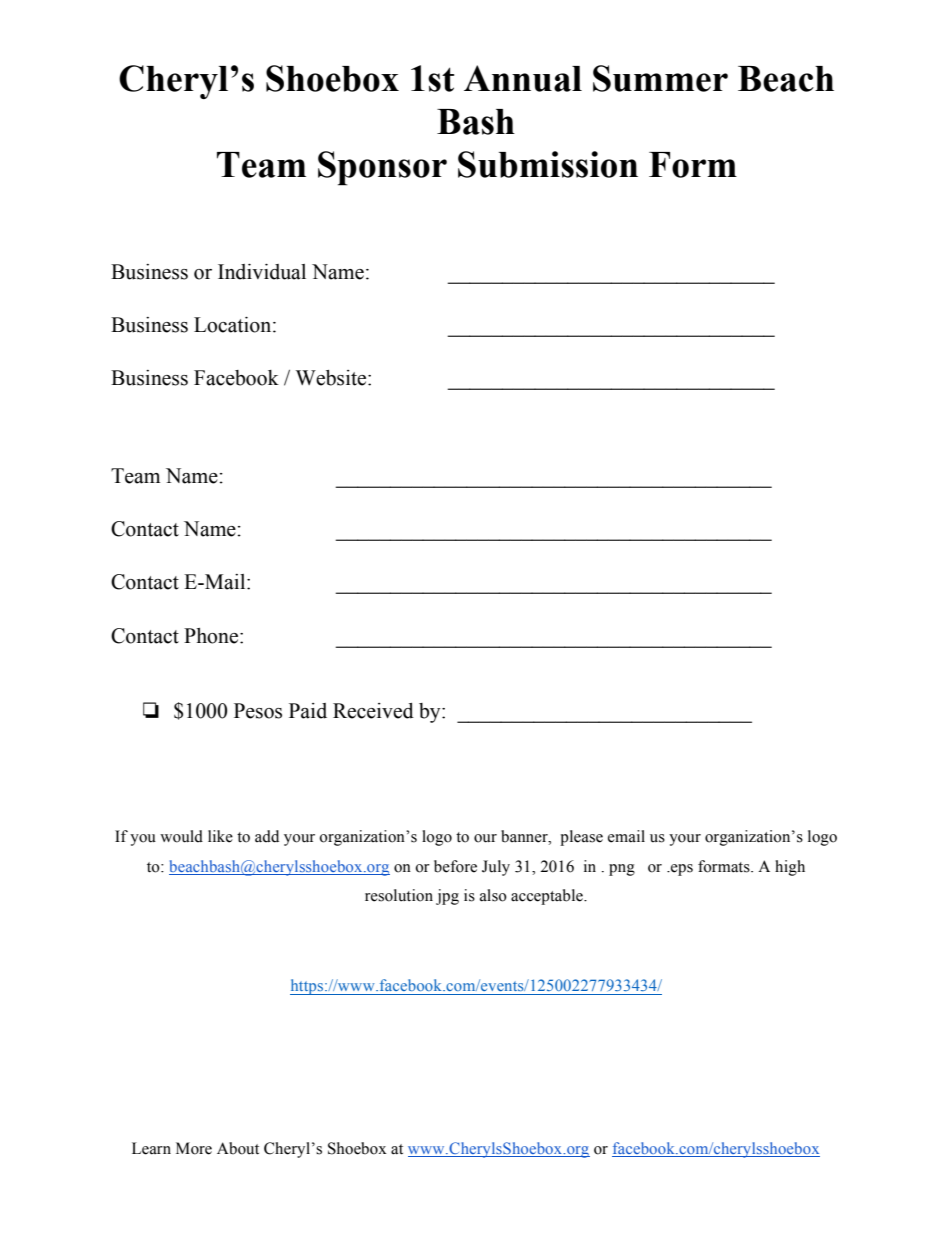 Image resolution: width=952 pixels, height=1233 pixels. Describe the element at coordinates (790, 868) in the document. I see `high` at that location.
